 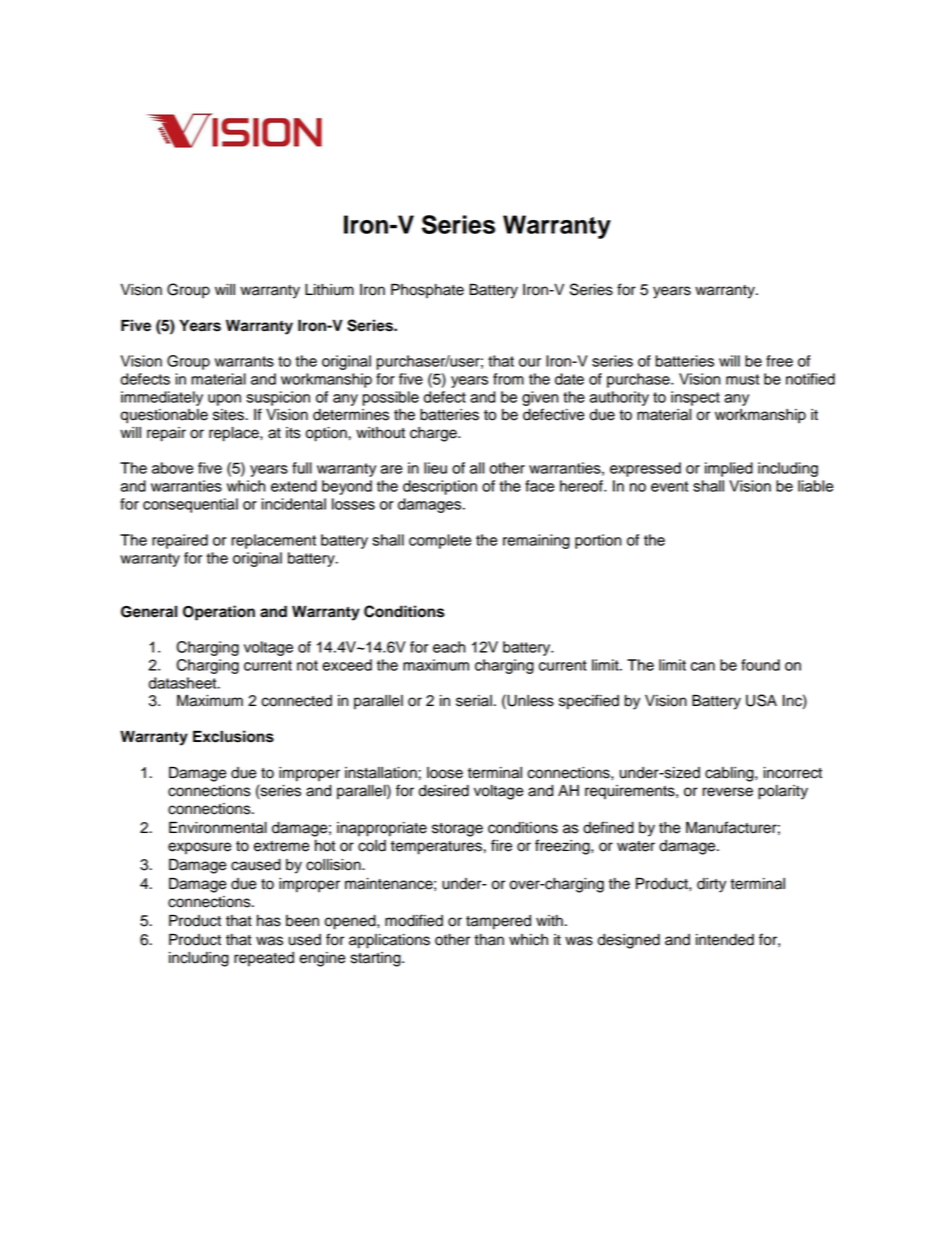 What do you see at coordinates (760, 665) in the screenshot?
I see `found` at bounding box center [760, 665].
